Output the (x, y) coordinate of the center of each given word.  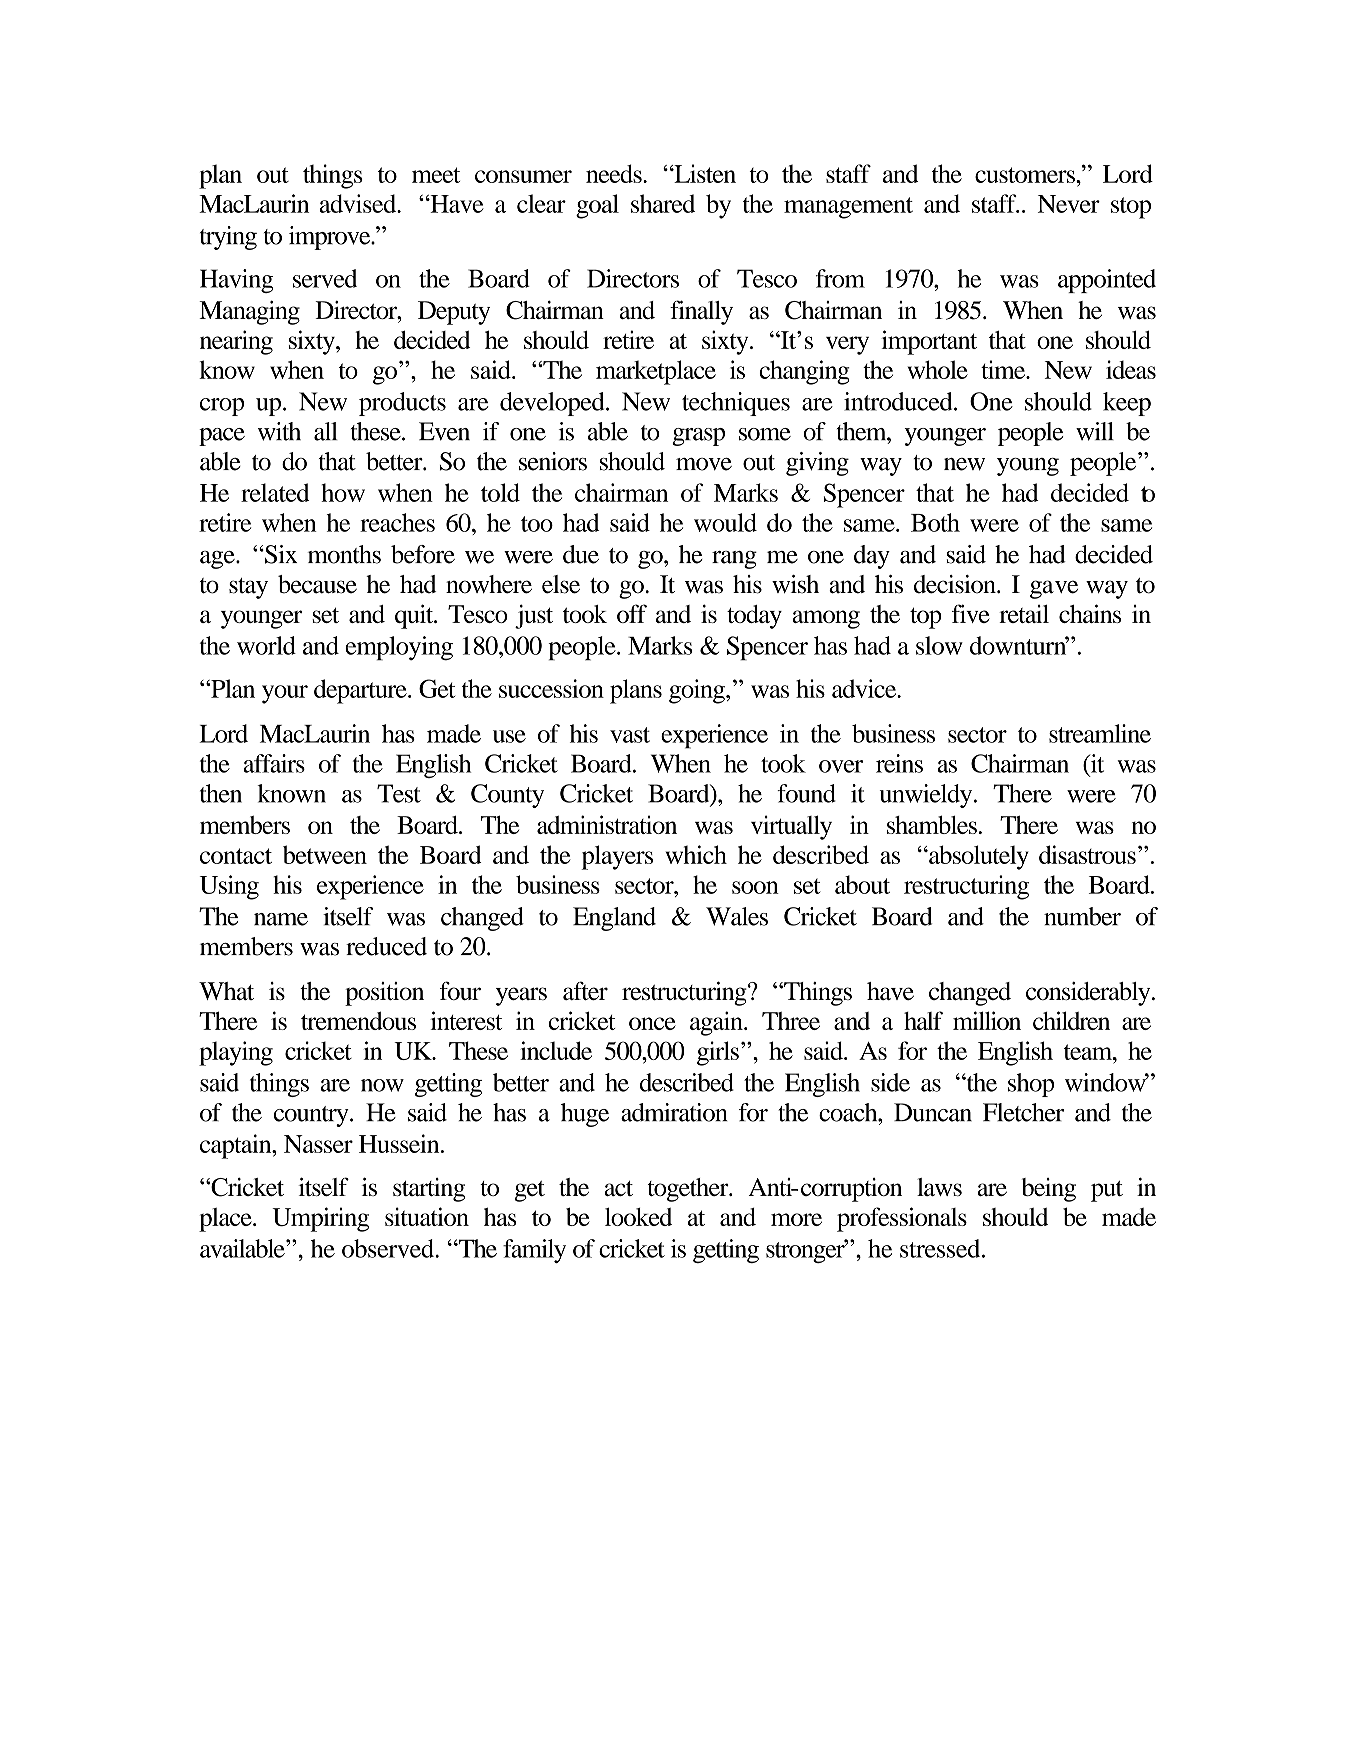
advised (359, 203)
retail (1024, 614)
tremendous (358, 1021)
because (317, 584)
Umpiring (320, 1219)
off (632, 613)
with (279, 431)
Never (1069, 204)
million (987, 1020)
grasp (698, 437)
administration (607, 824)
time (1004, 369)
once (652, 1023)
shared (663, 203)
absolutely (978, 857)
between (325, 854)
